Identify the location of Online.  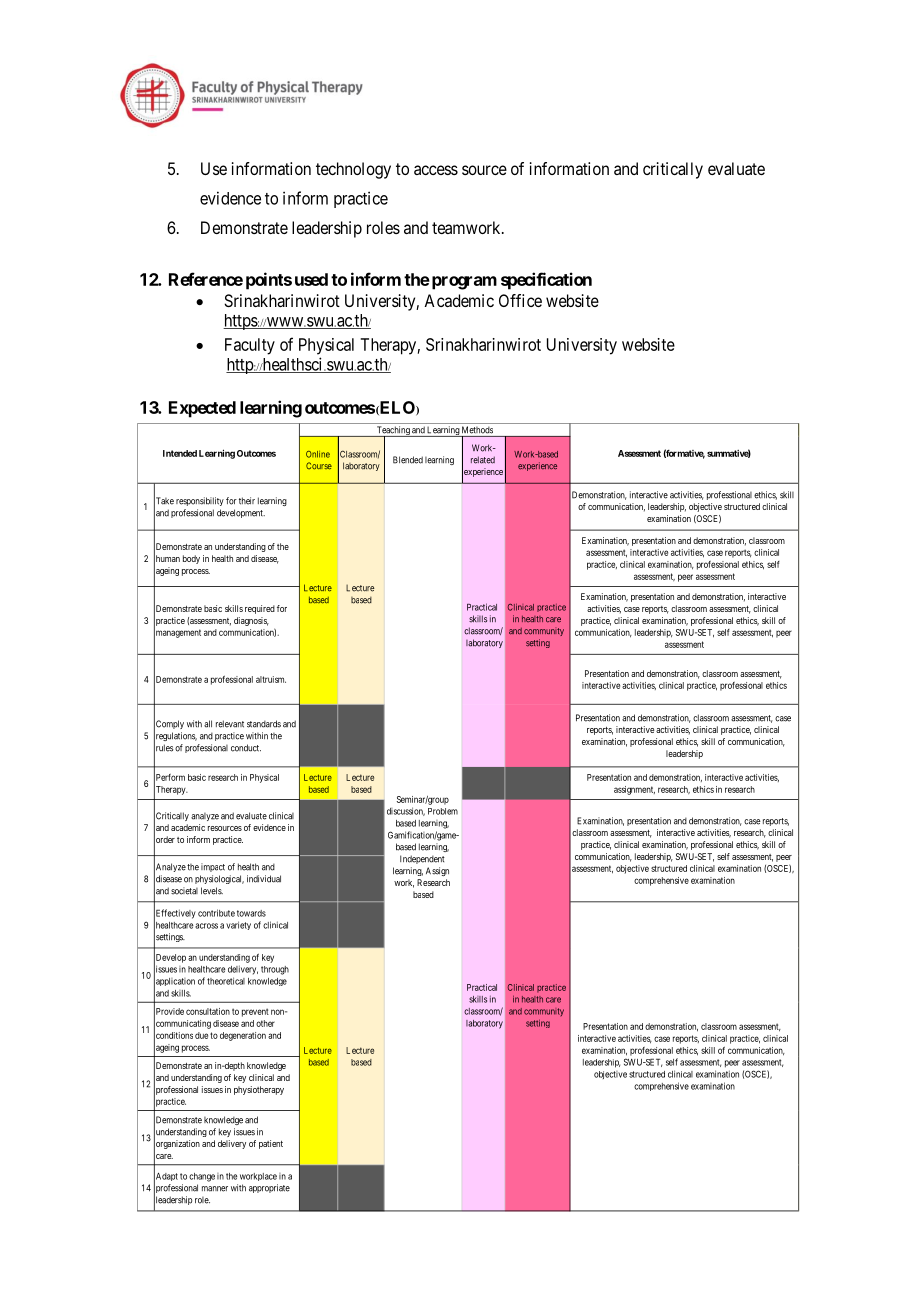
(318, 454).
